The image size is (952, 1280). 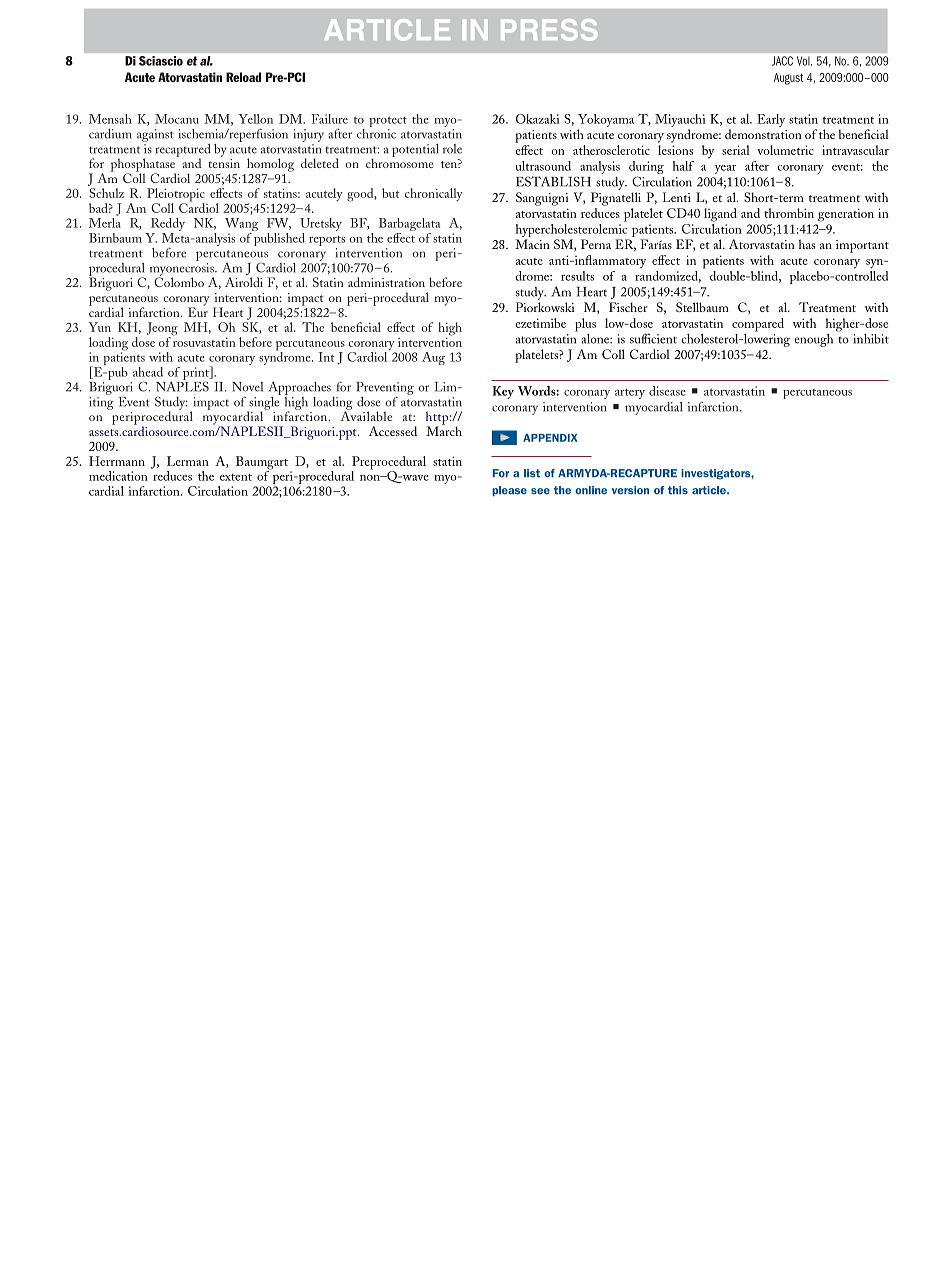 What do you see at coordinates (243, 77) in the screenshot?
I see `Reload` at bounding box center [243, 77].
